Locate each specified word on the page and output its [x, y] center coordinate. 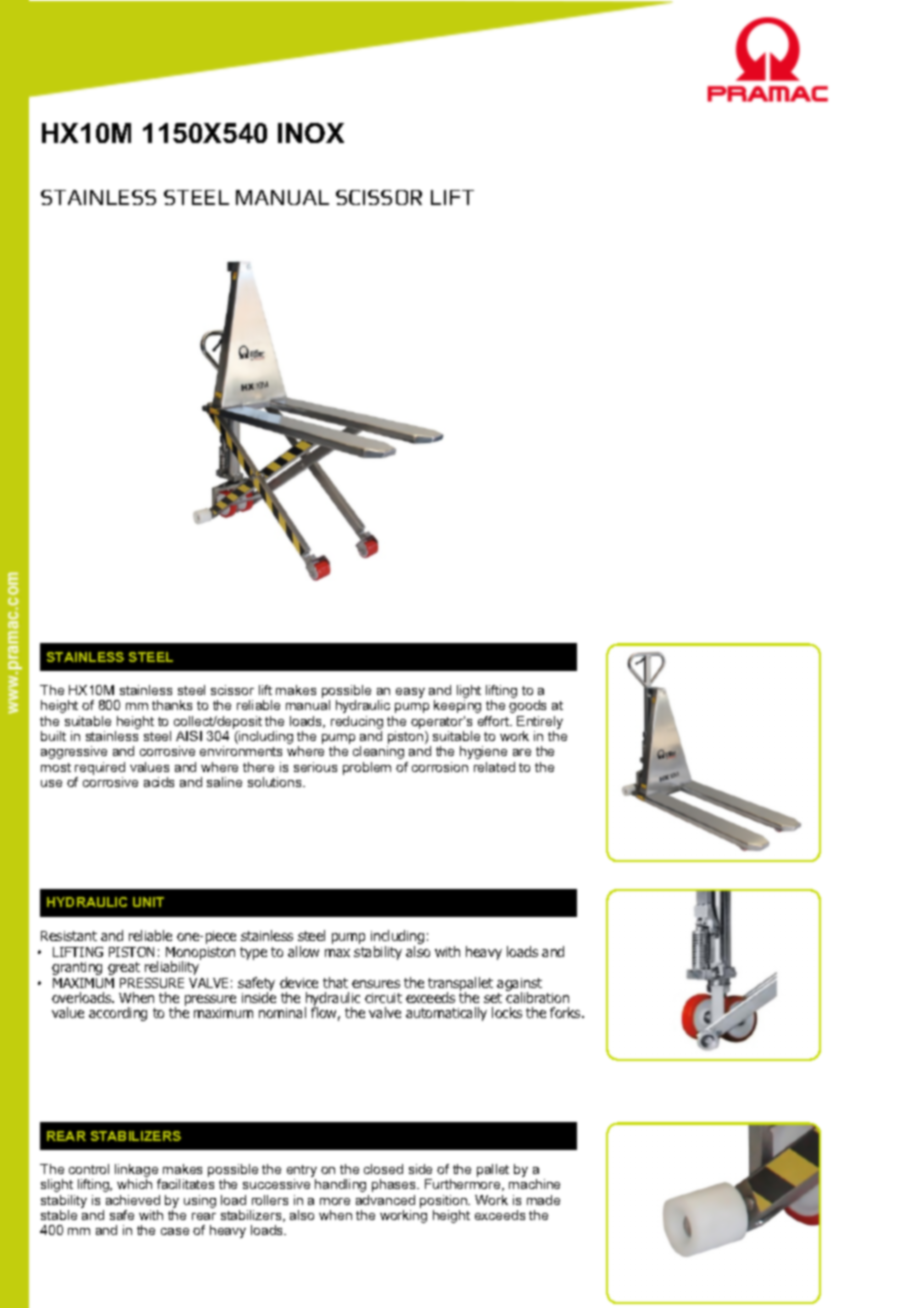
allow [303, 951]
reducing [357, 724]
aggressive [74, 752]
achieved [133, 1200]
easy [410, 693]
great [124, 968]
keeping [457, 706]
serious [315, 767]
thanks [172, 705]
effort [494, 721]
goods [527, 706]
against [519, 985]
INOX [311, 133]
